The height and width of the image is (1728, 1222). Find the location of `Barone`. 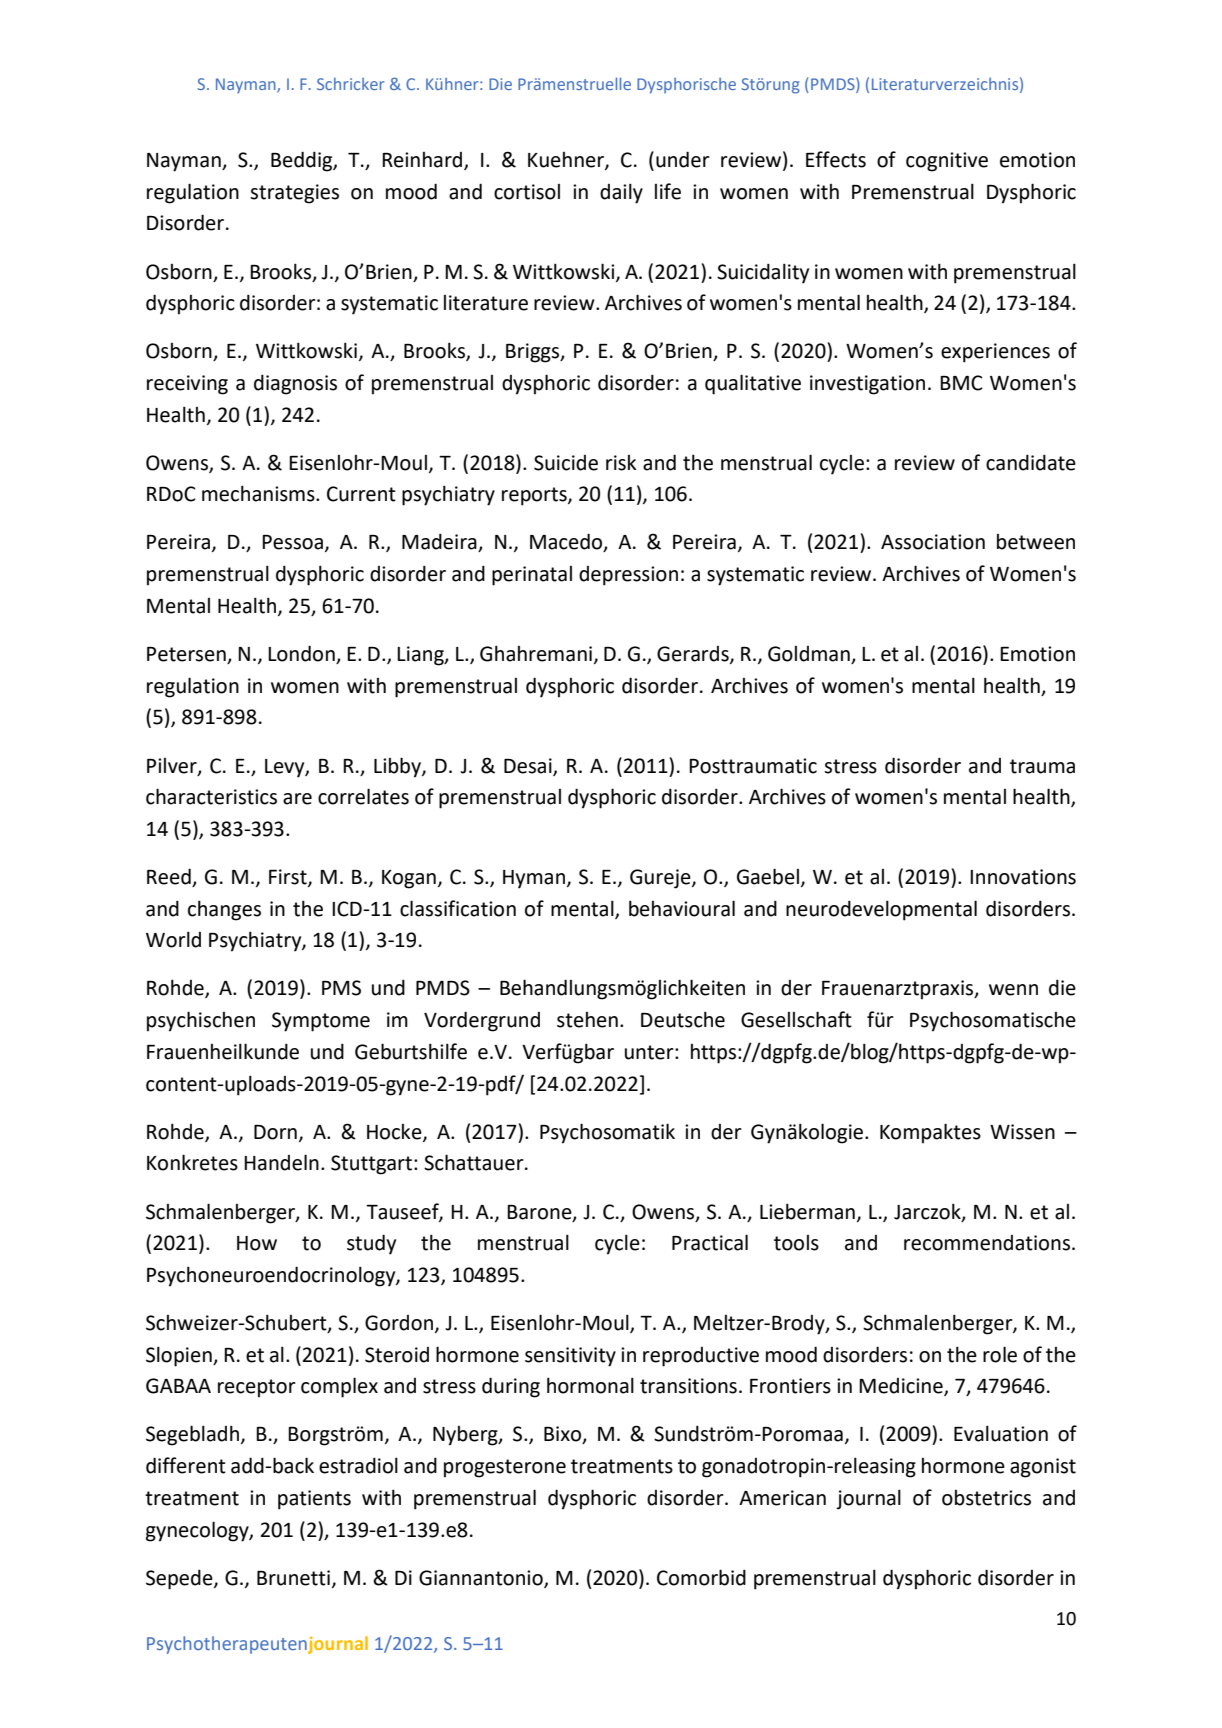

Barone is located at coordinates (540, 1213).
